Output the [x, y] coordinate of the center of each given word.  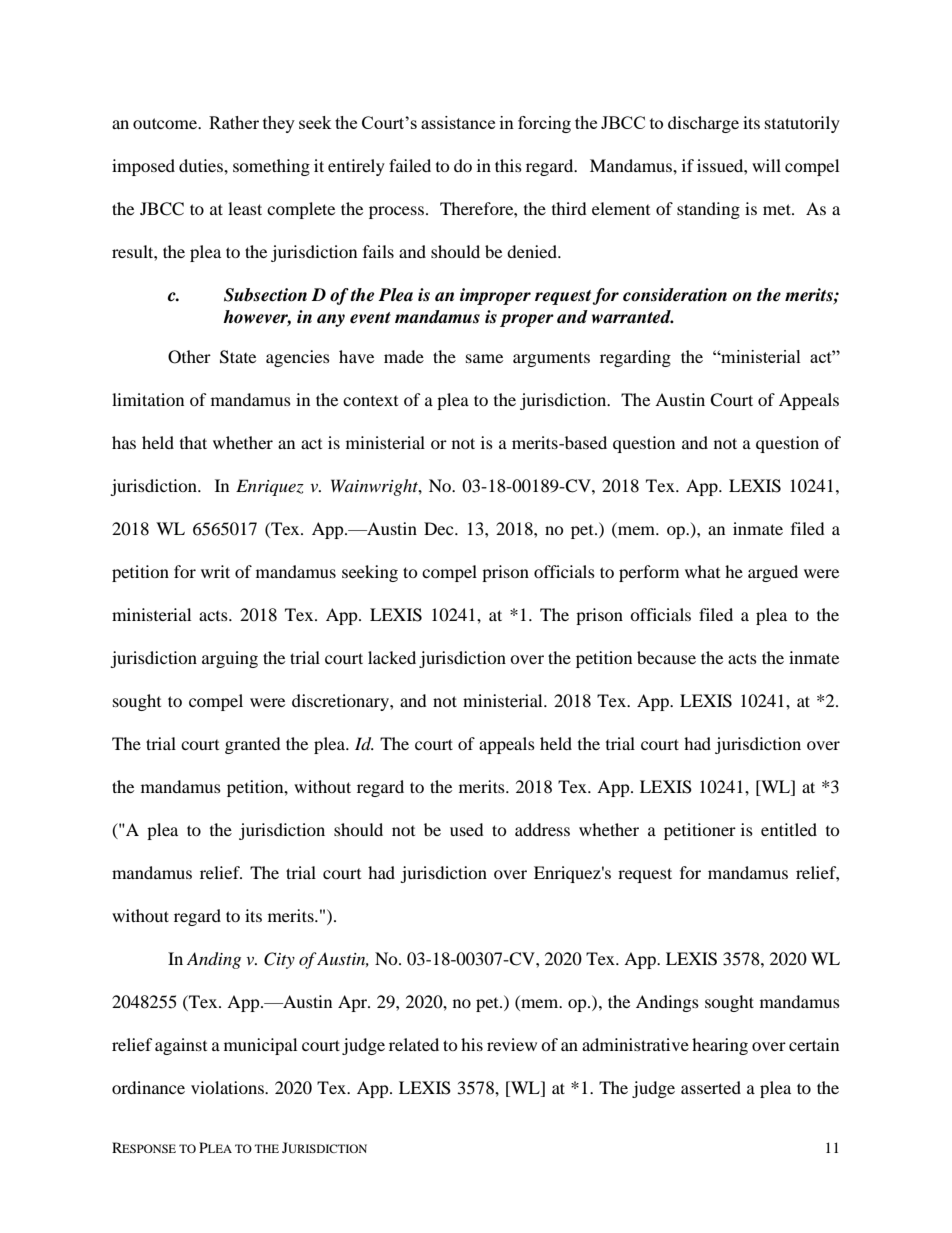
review [512, 1044]
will [766, 165]
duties [202, 165]
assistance [458, 122]
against [181, 1046]
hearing [720, 1046]
